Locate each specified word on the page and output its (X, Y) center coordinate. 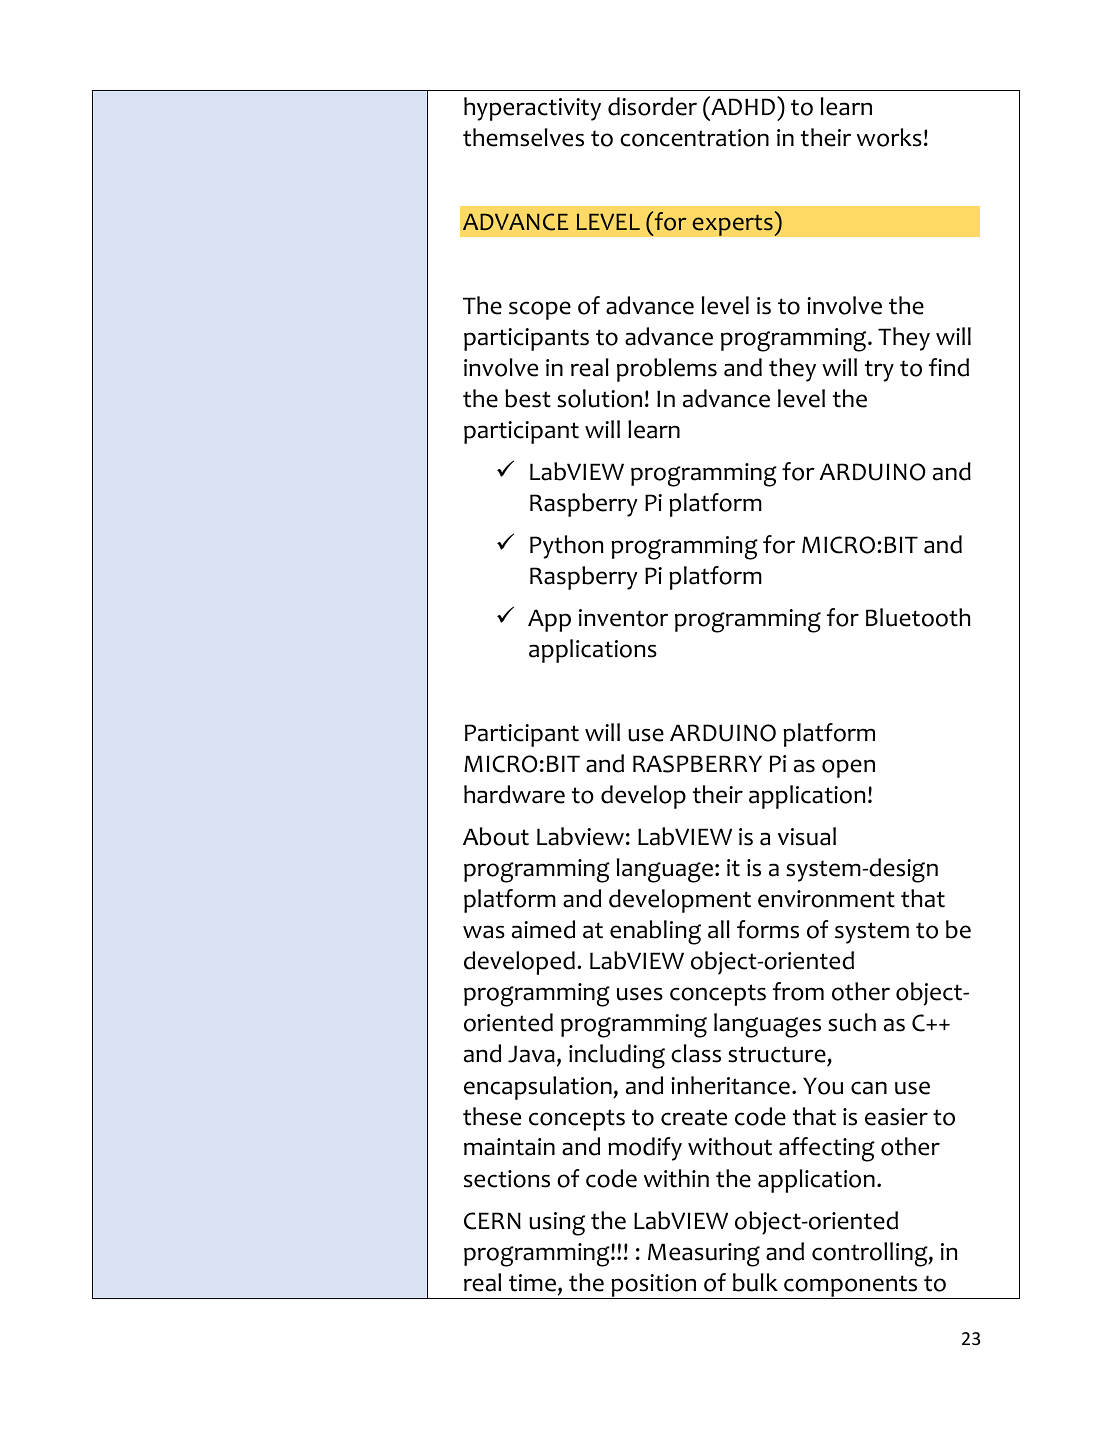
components (851, 1287)
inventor (623, 618)
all (719, 929)
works (889, 137)
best (528, 398)
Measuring (704, 1255)
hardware (514, 794)
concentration (694, 138)
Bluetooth (918, 617)
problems (667, 370)
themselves (523, 137)
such (852, 1022)
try (879, 371)
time (532, 1283)
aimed (543, 929)
